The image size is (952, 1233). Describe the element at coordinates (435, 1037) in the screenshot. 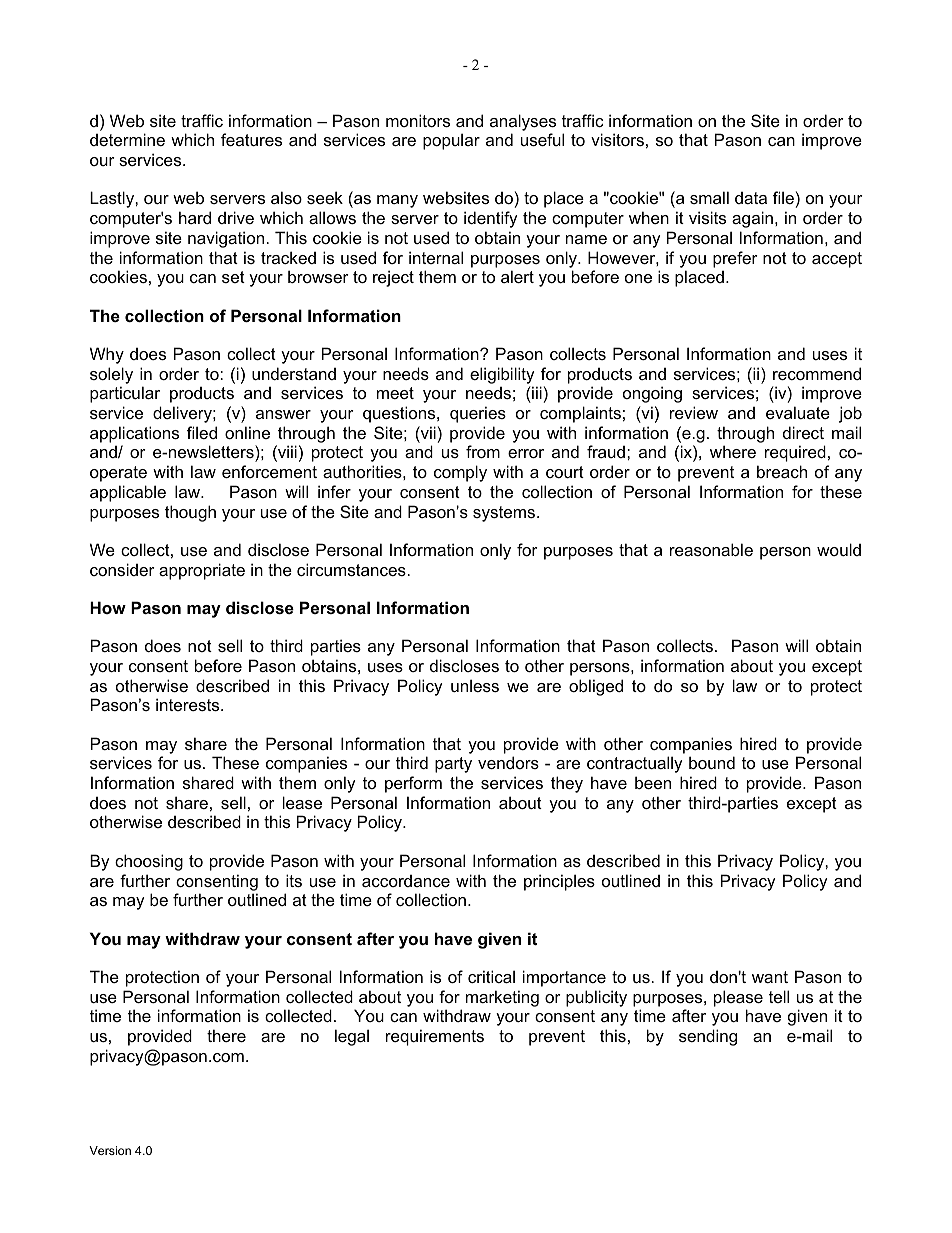

I see `requirements` at that location.
